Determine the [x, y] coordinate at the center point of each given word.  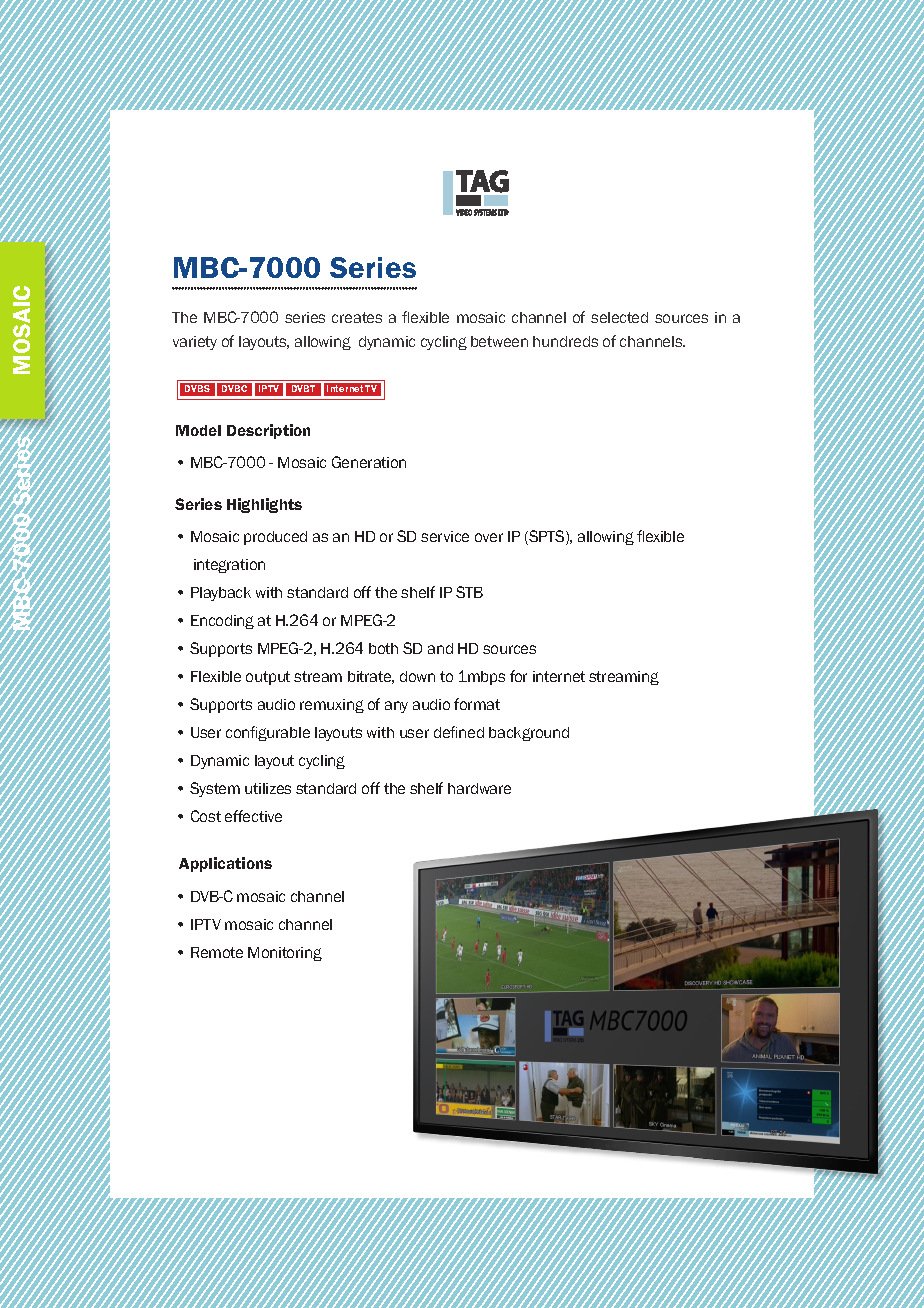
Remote [217, 952]
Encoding [222, 622]
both [383, 648]
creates [357, 317]
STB [469, 592]
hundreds [565, 341]
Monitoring [285, 954]
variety [195, 343]
